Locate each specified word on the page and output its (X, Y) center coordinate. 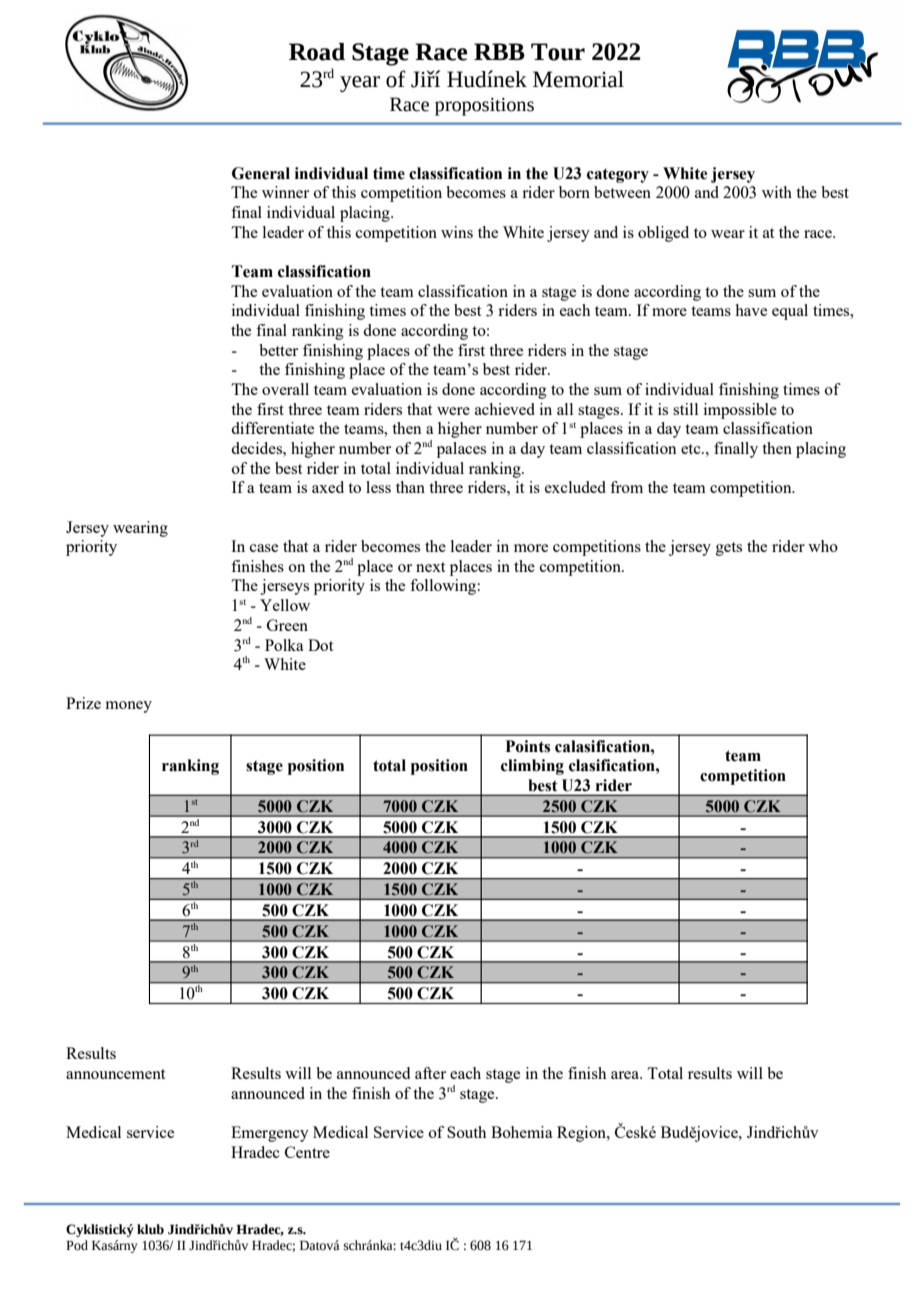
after (430, 1073)
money (128, 707)
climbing (532, 767)
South (466, 1132)
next (430, 567)
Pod (77, 1245)
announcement (115, 1074)
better (278, 350)
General (261, 173)
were (453, 411)
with (777, 192)
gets (729, 549)
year (360, 84)
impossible (740, 411)
